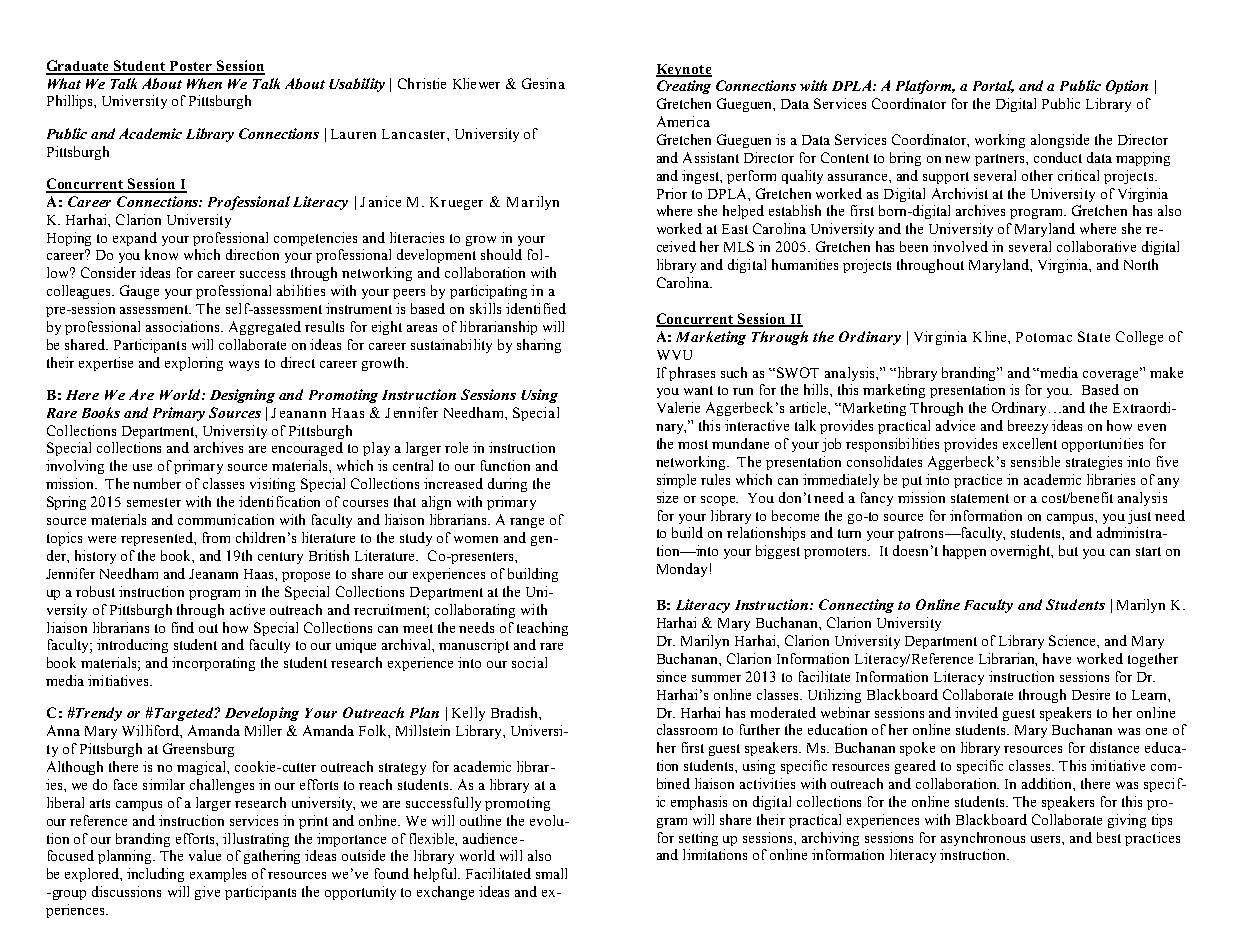  What do you see at coordinates (204, 83) in the screenshot?
I see `When` at bounding box center [204, 83].
